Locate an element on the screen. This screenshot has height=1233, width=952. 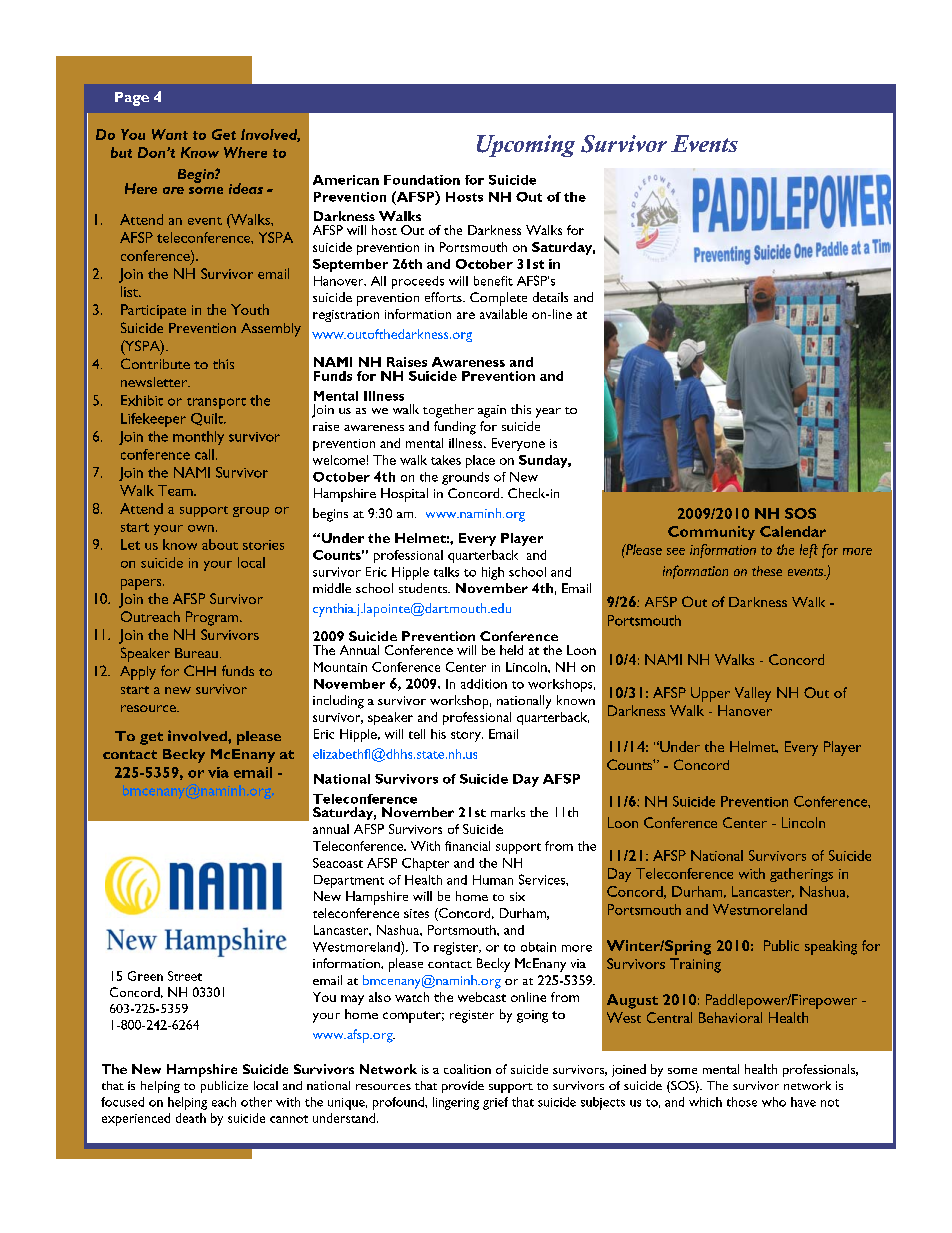
Upcoming is located at coordinates (526, 146).
